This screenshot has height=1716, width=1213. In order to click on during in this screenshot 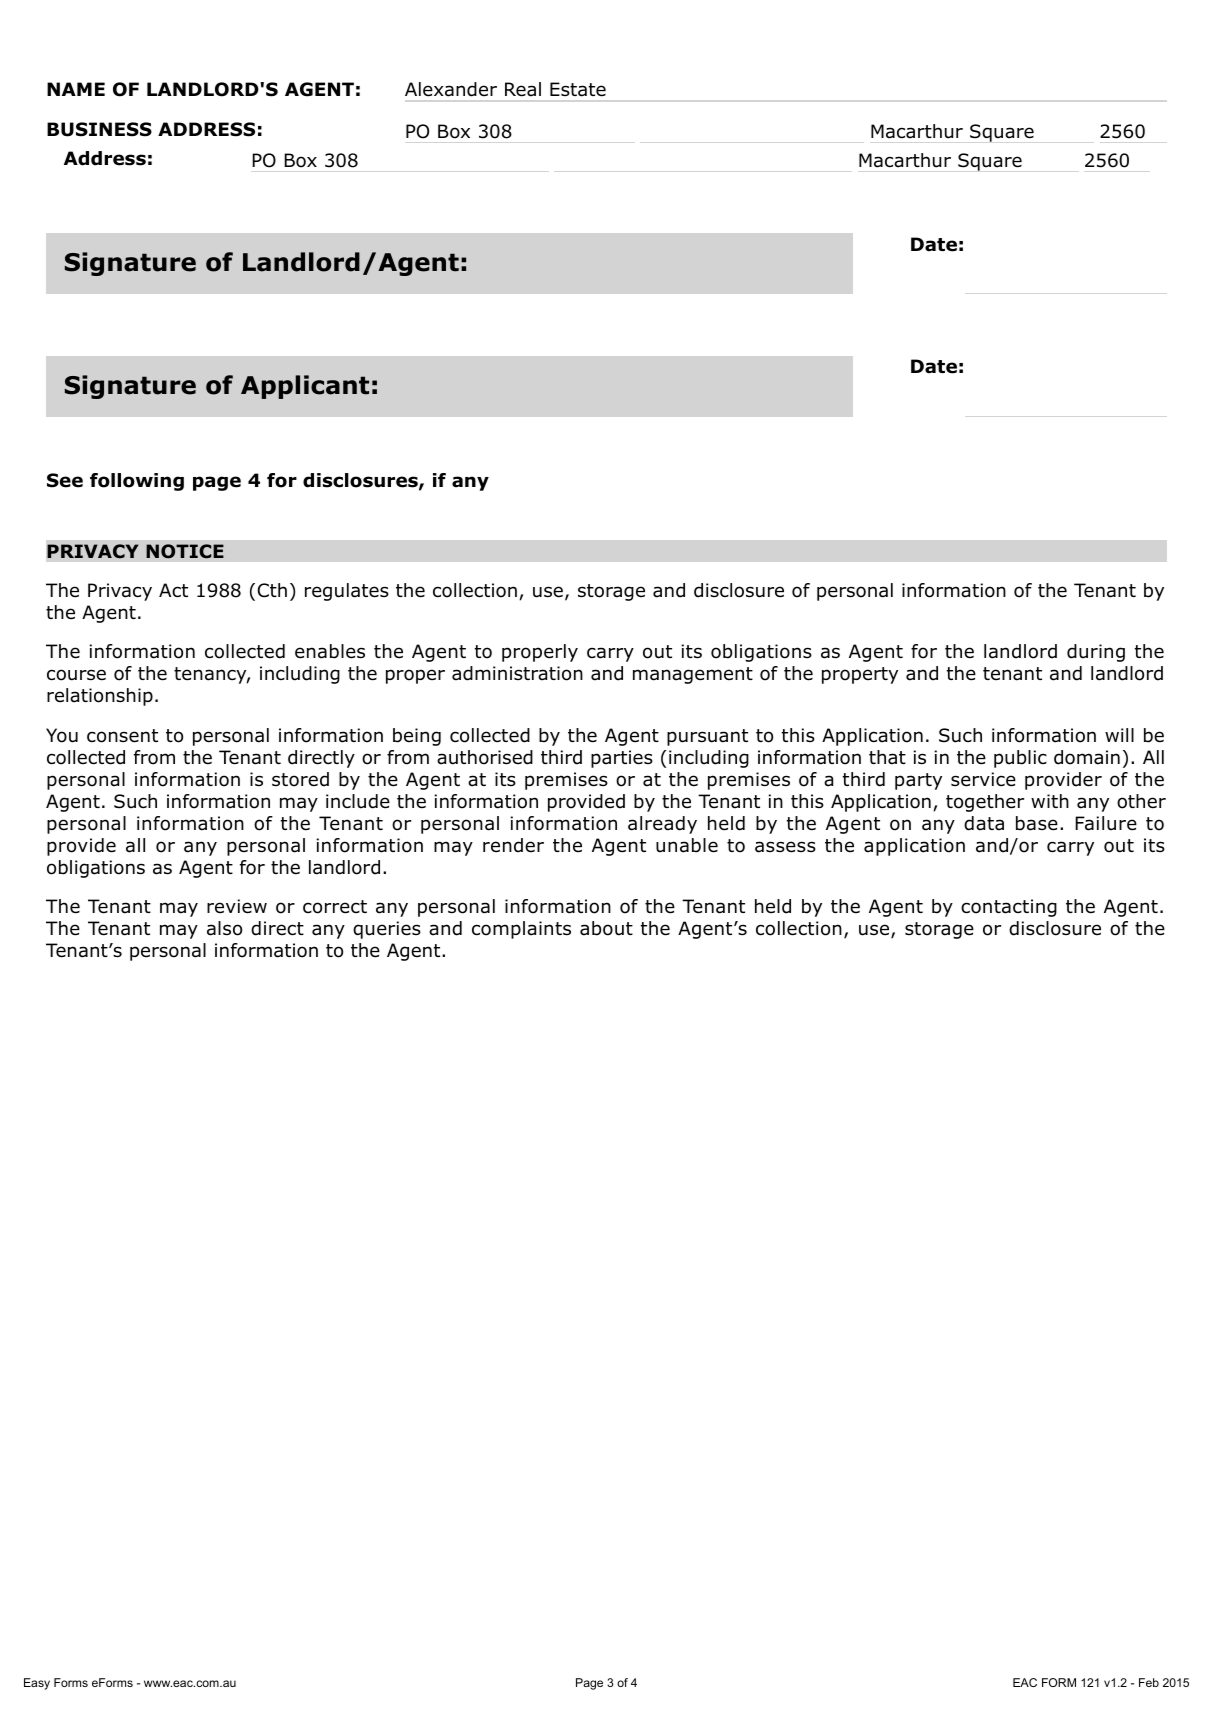, I will do `click(1096, 653)`.
